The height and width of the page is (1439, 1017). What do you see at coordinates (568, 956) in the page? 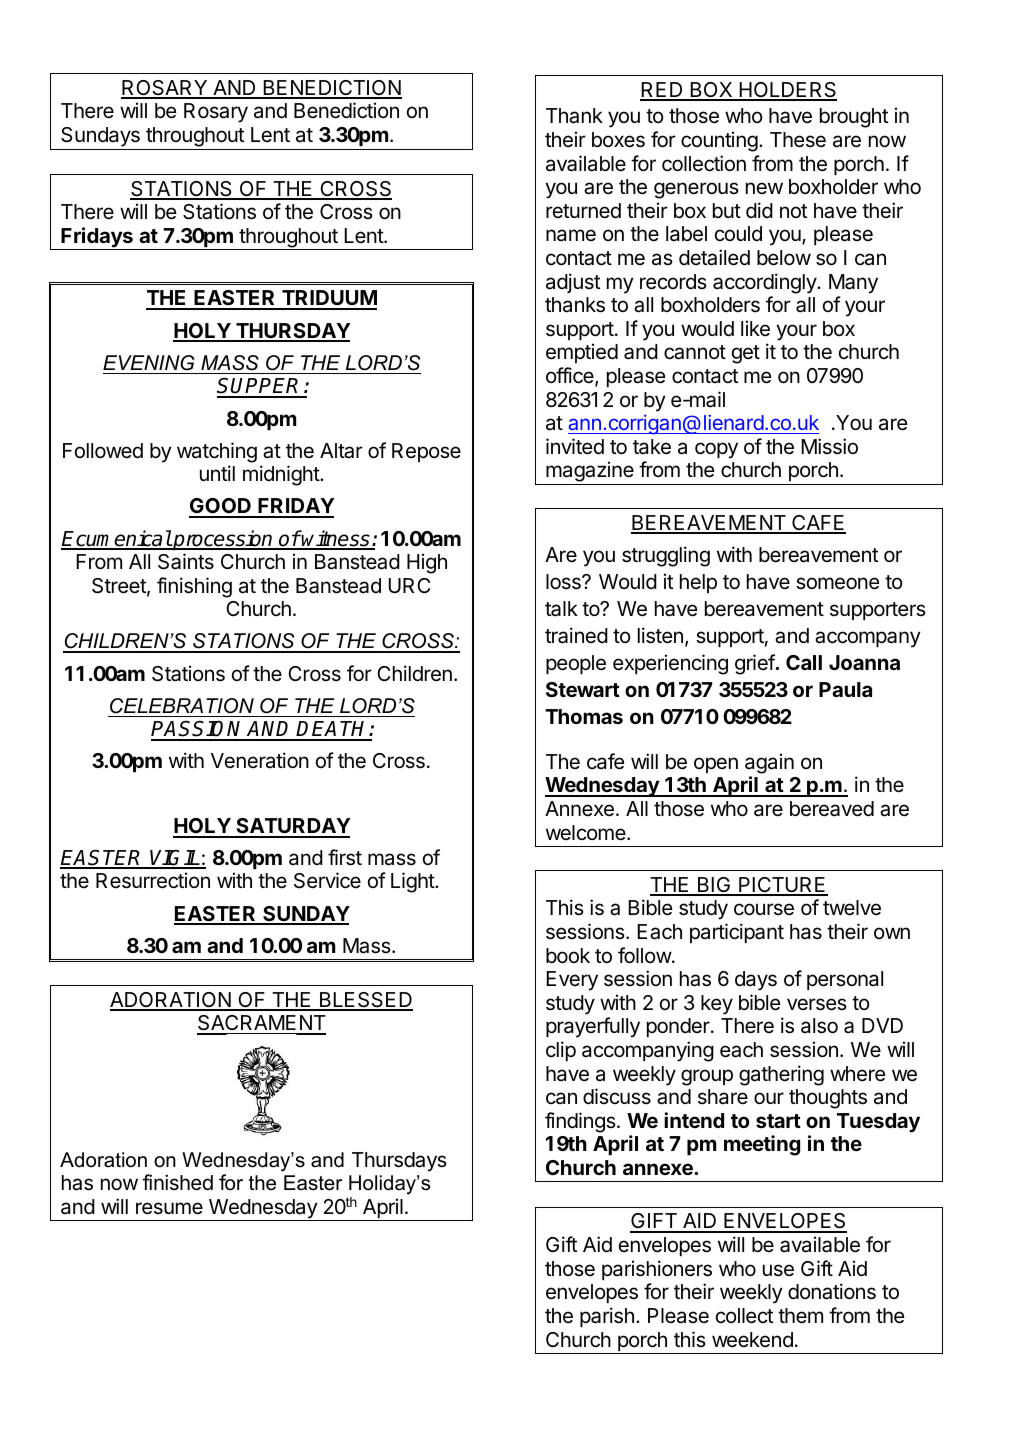
I see `book` at bounding box center [568, 956].
